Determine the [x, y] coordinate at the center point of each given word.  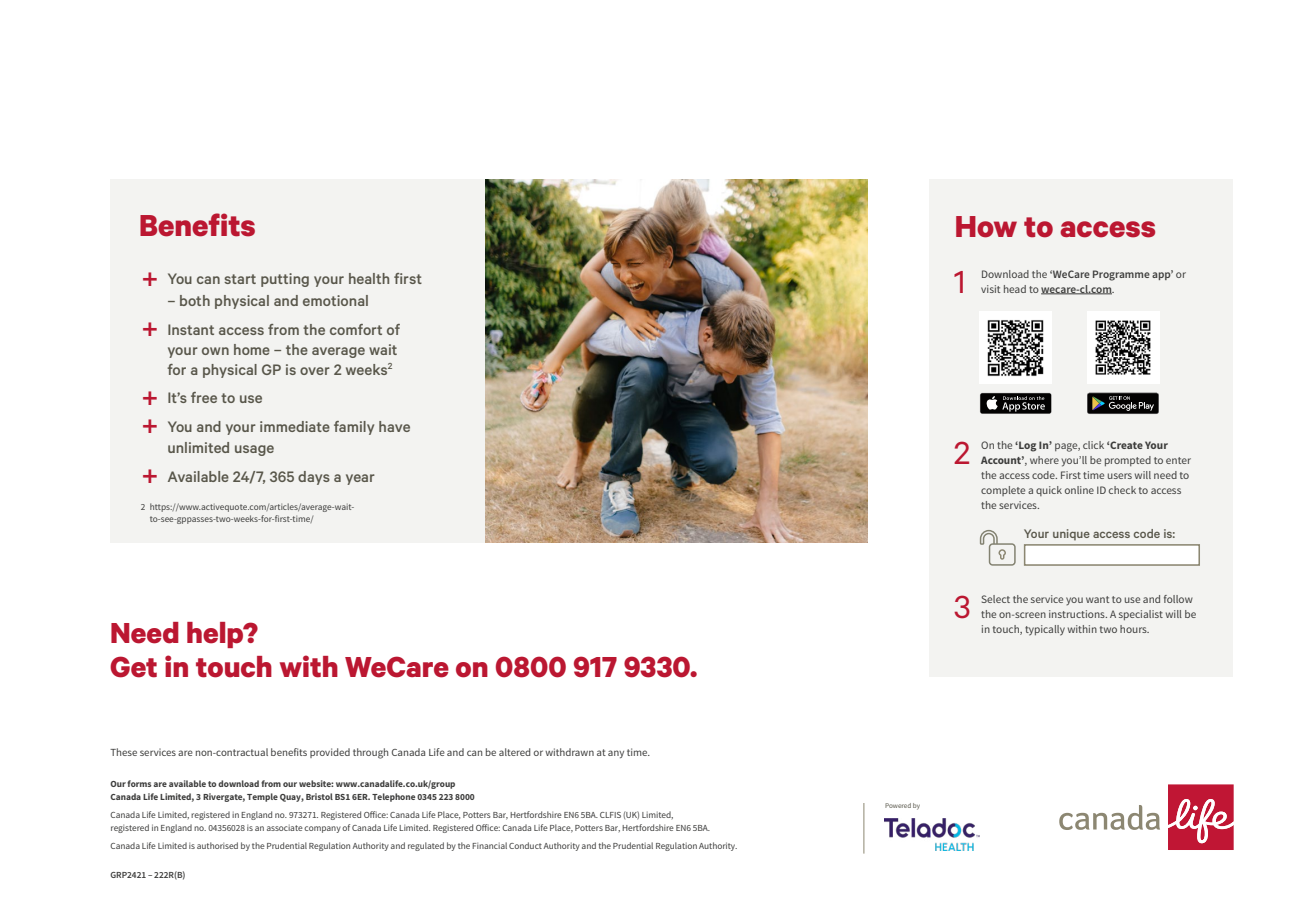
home [252, 349]
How [986, 227]
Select [996, 599]
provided [330, 753]
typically [1045, 630]
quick [1049, 491]
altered [514, 752]
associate [285, 828]
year [360, 479]
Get [133, 667]
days [314, 478]
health [369, 278]
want [1097, 599]
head [1015, 289]
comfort [356, 329]
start [240, 279]
